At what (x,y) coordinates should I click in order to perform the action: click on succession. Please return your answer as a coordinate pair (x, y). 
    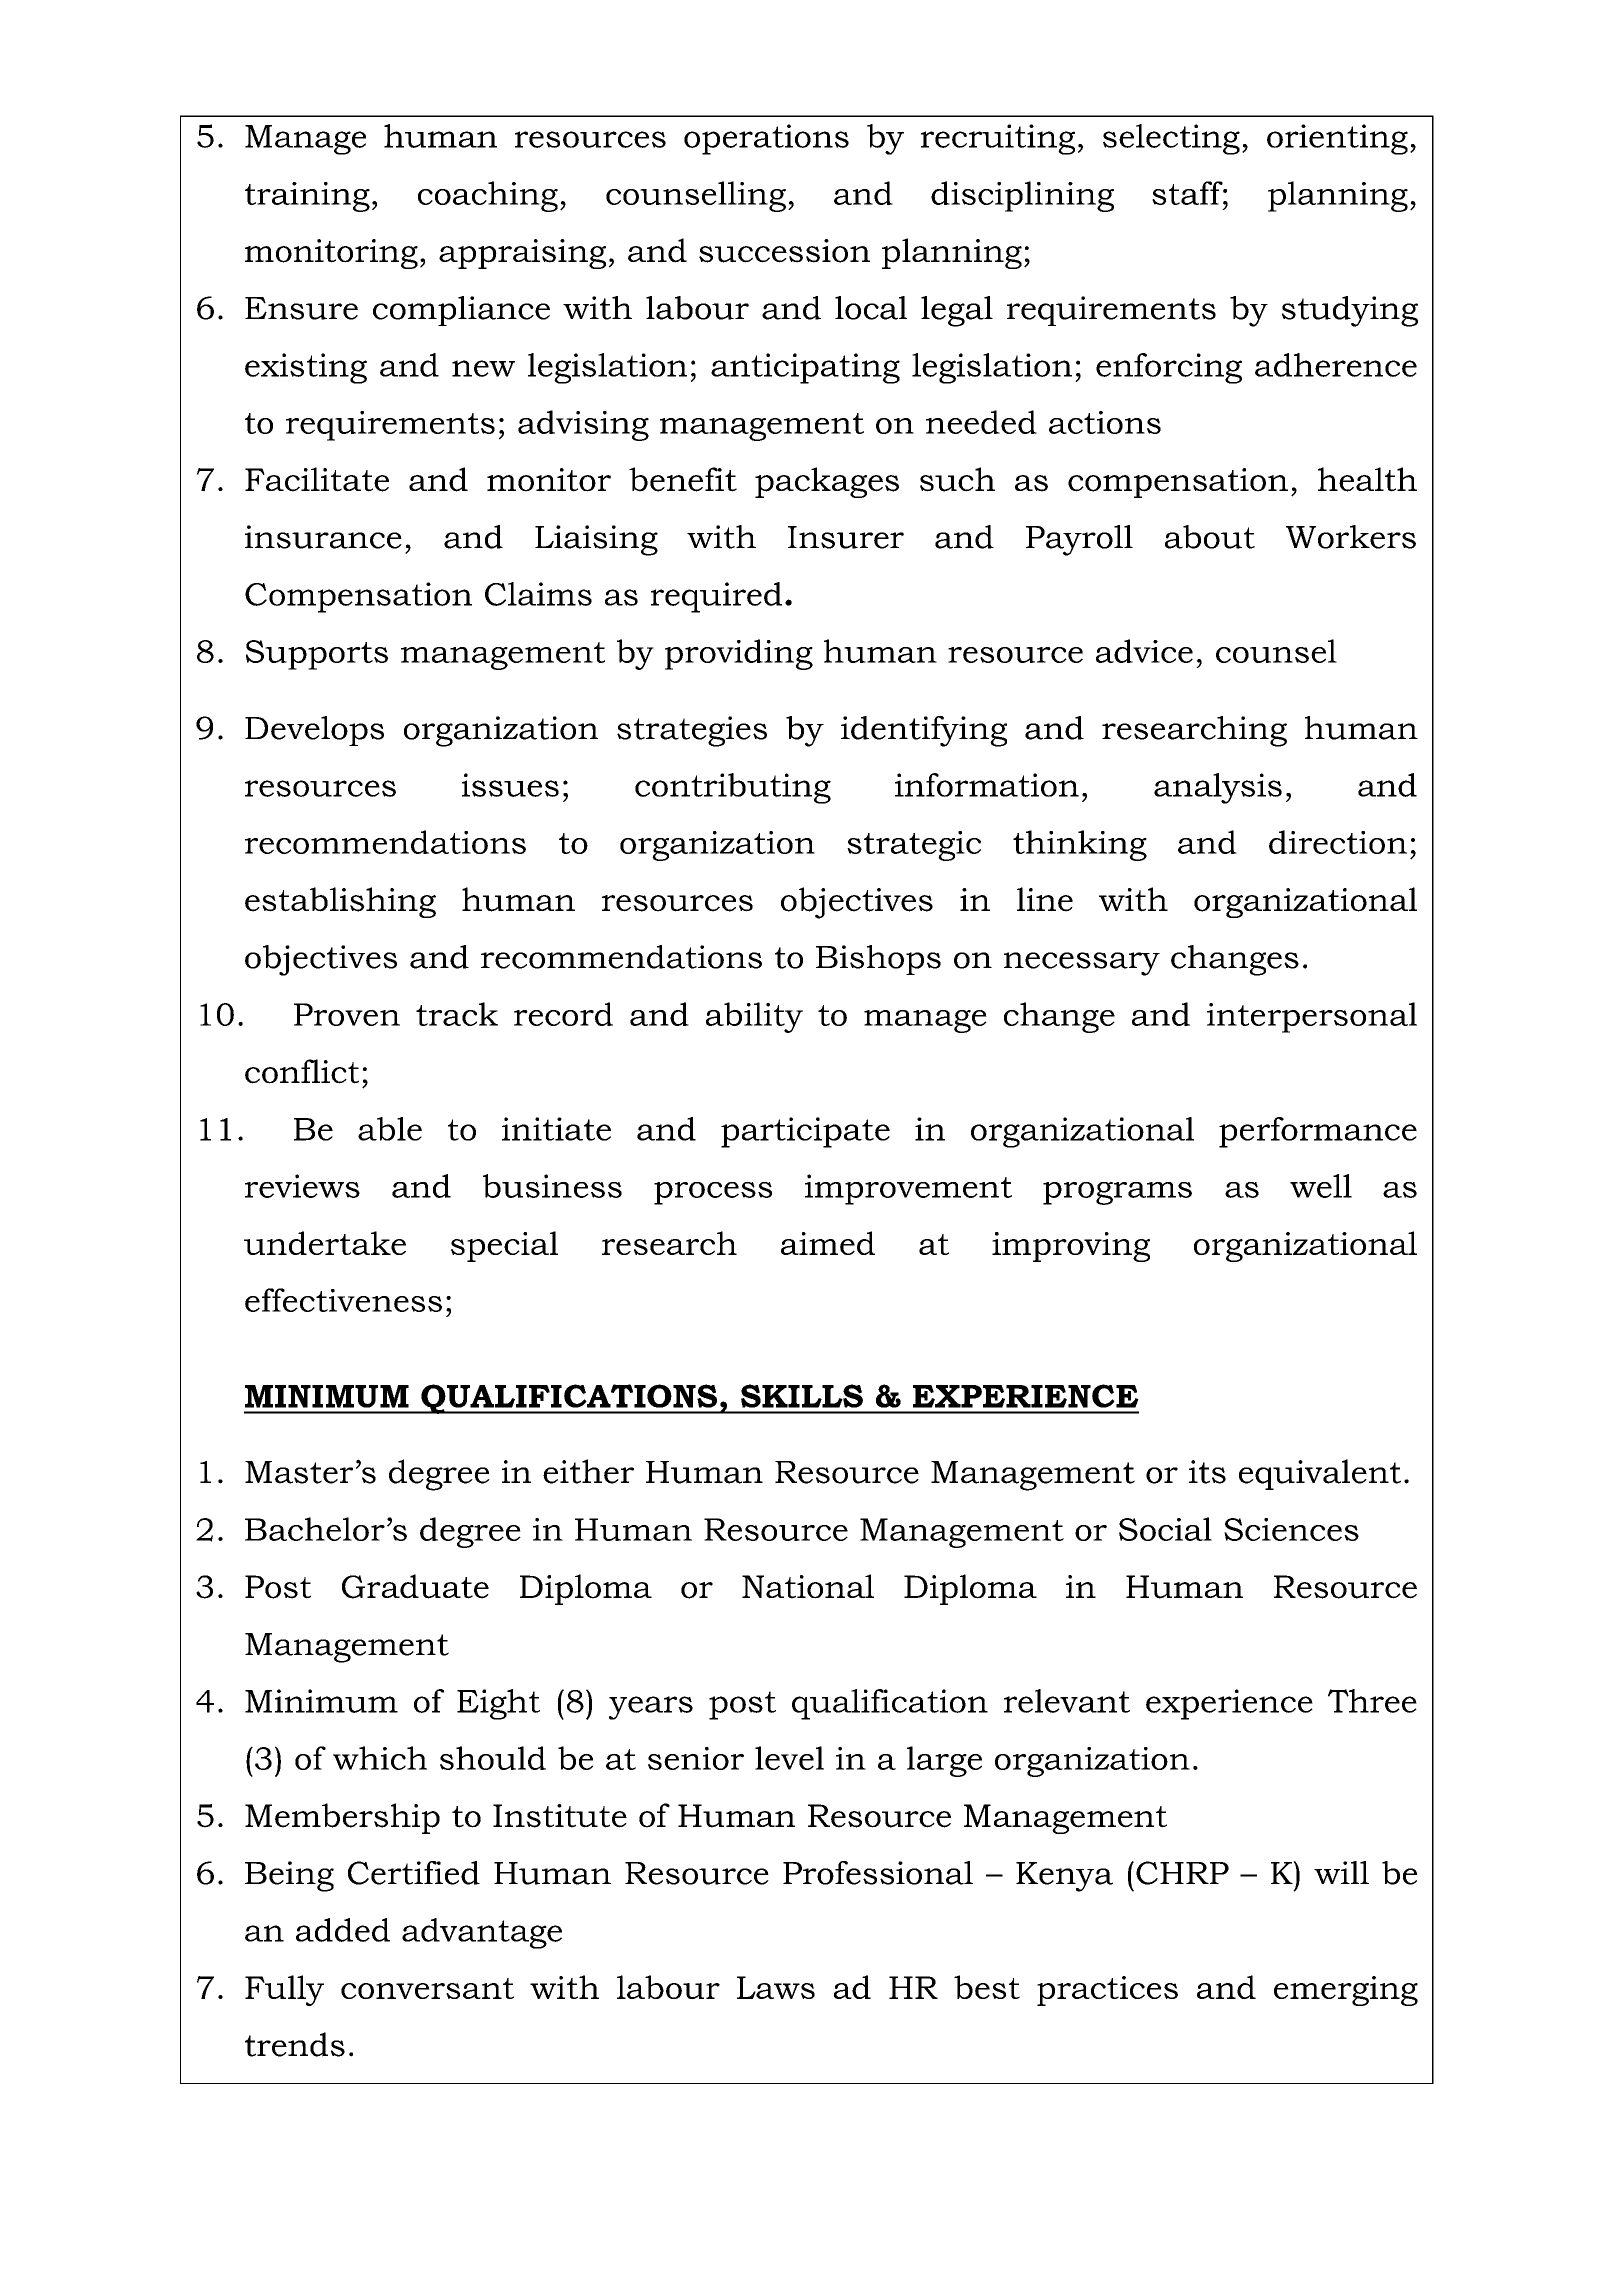
    Looking at the image, I should click on (784, 251).
